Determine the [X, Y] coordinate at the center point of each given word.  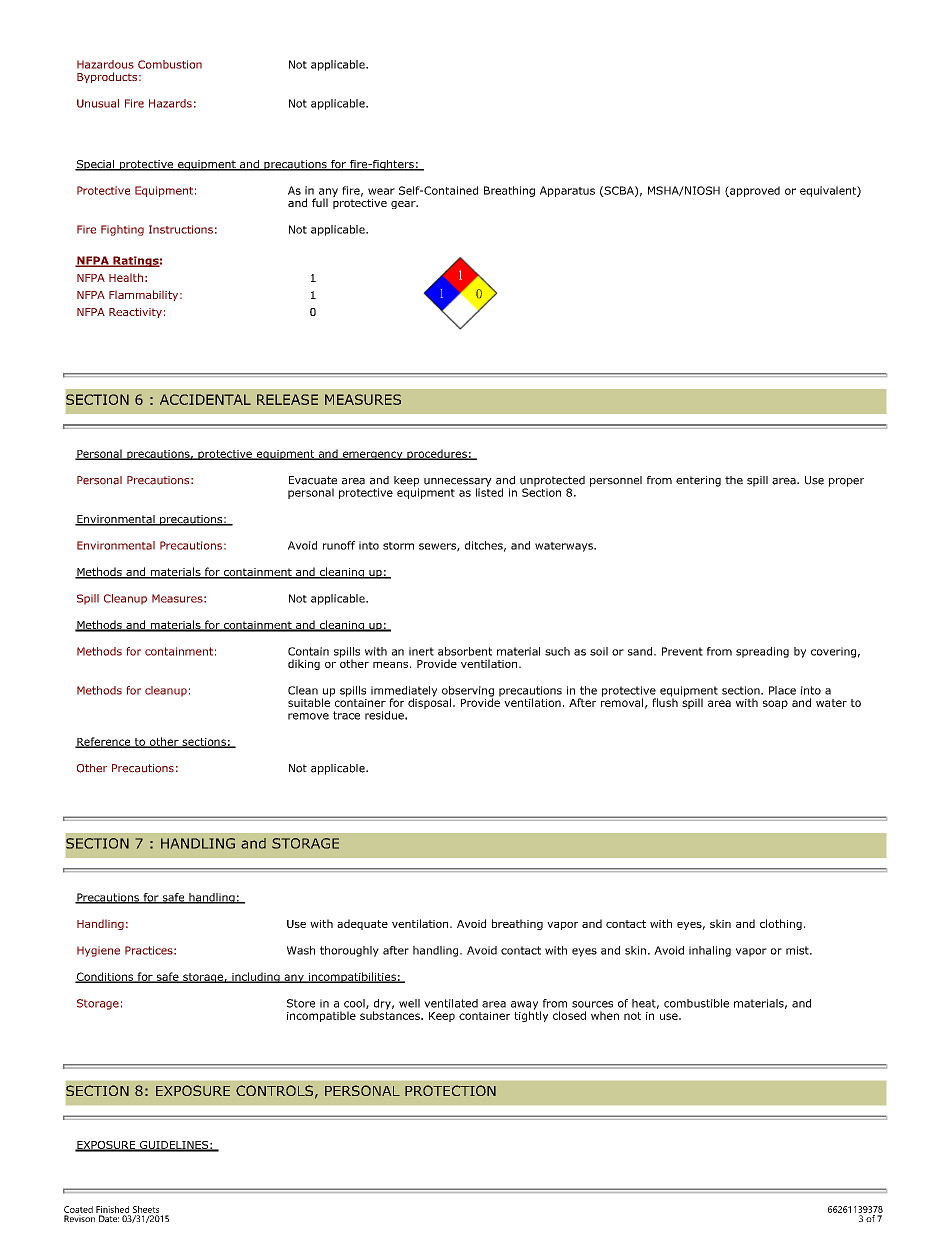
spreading [762, 652]
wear [381, 191]
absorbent [465, 651]
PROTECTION [450, 1090]
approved [754, 191]
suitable [309, 701]
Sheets [146, 1209]
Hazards [170, 103]
